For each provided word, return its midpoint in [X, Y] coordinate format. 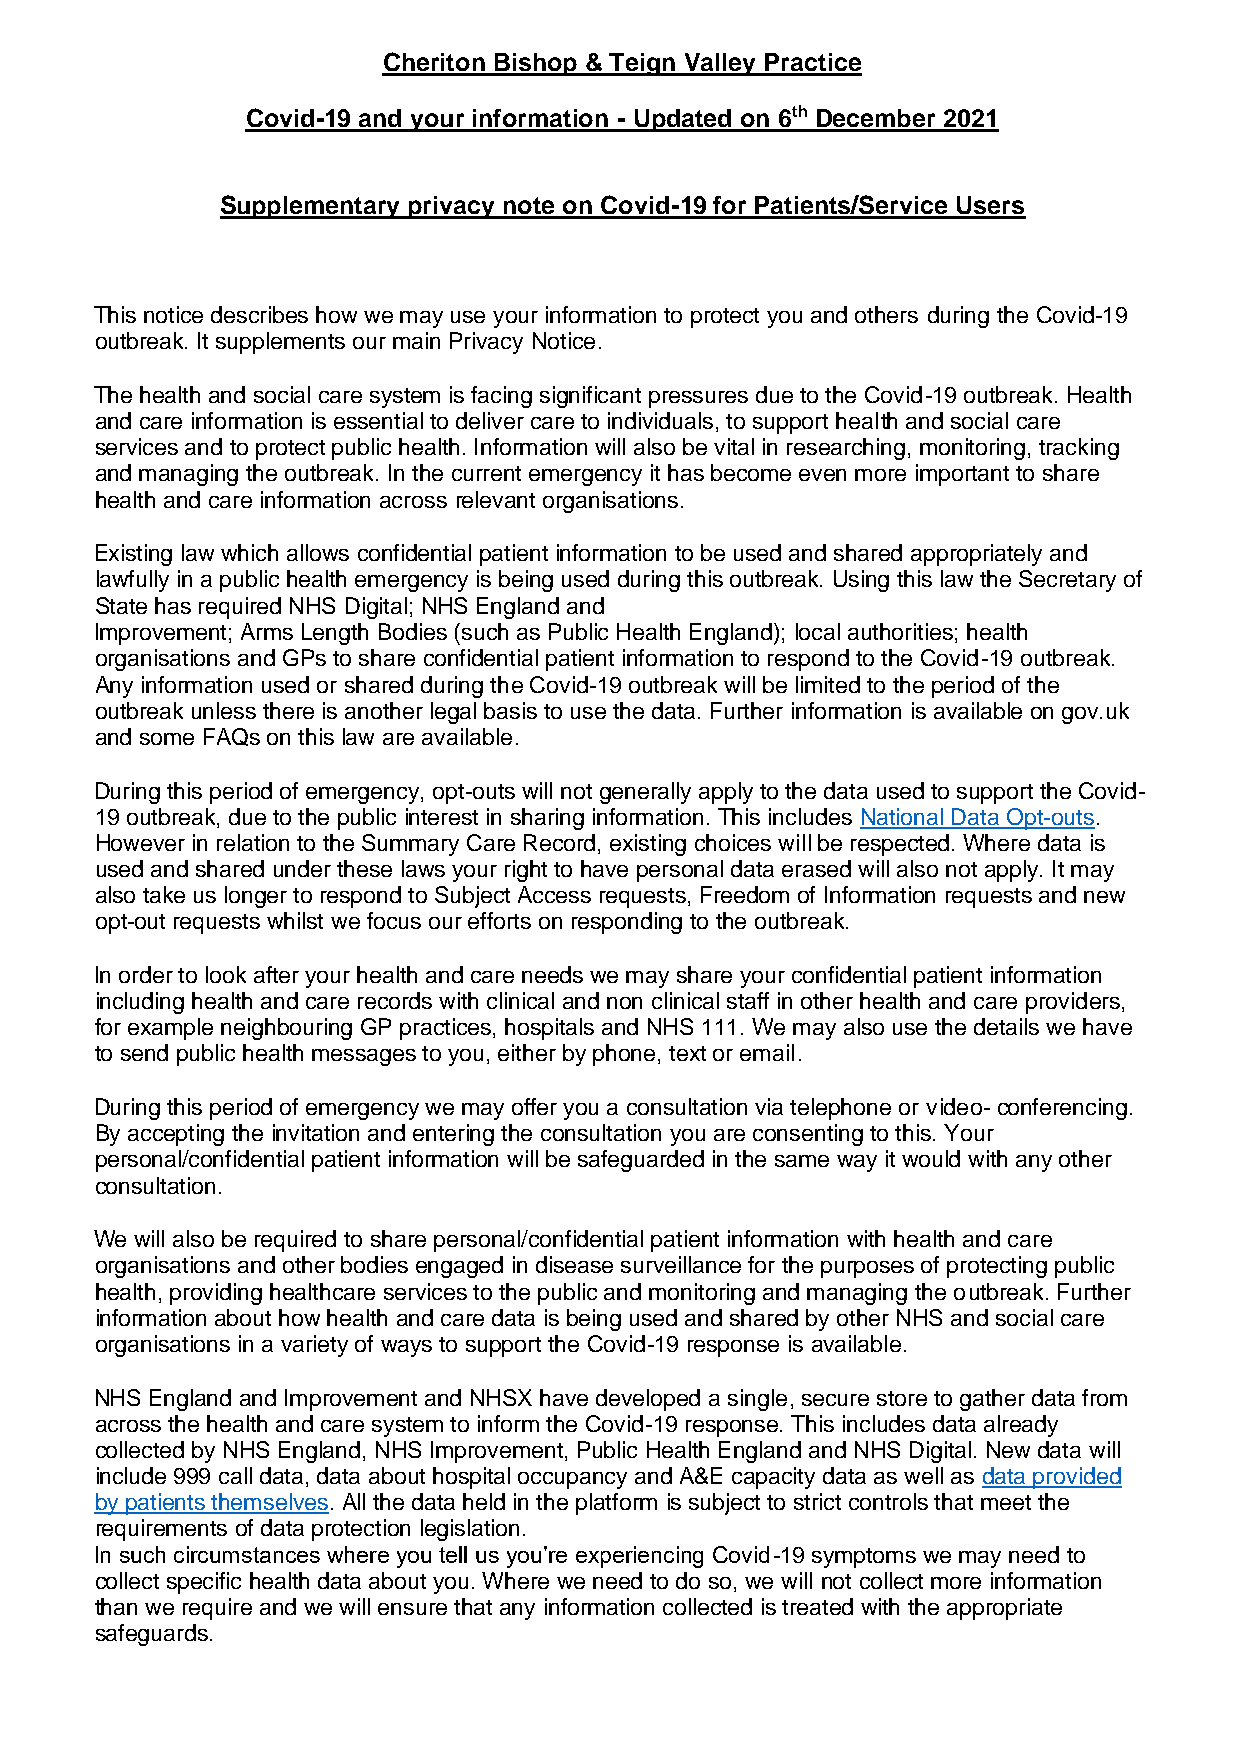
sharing [547, 819]
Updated [683, 120]
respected [900, 845]
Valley [721, 64]
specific [204, 1583]
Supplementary [311, 207]
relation [253, 842]
